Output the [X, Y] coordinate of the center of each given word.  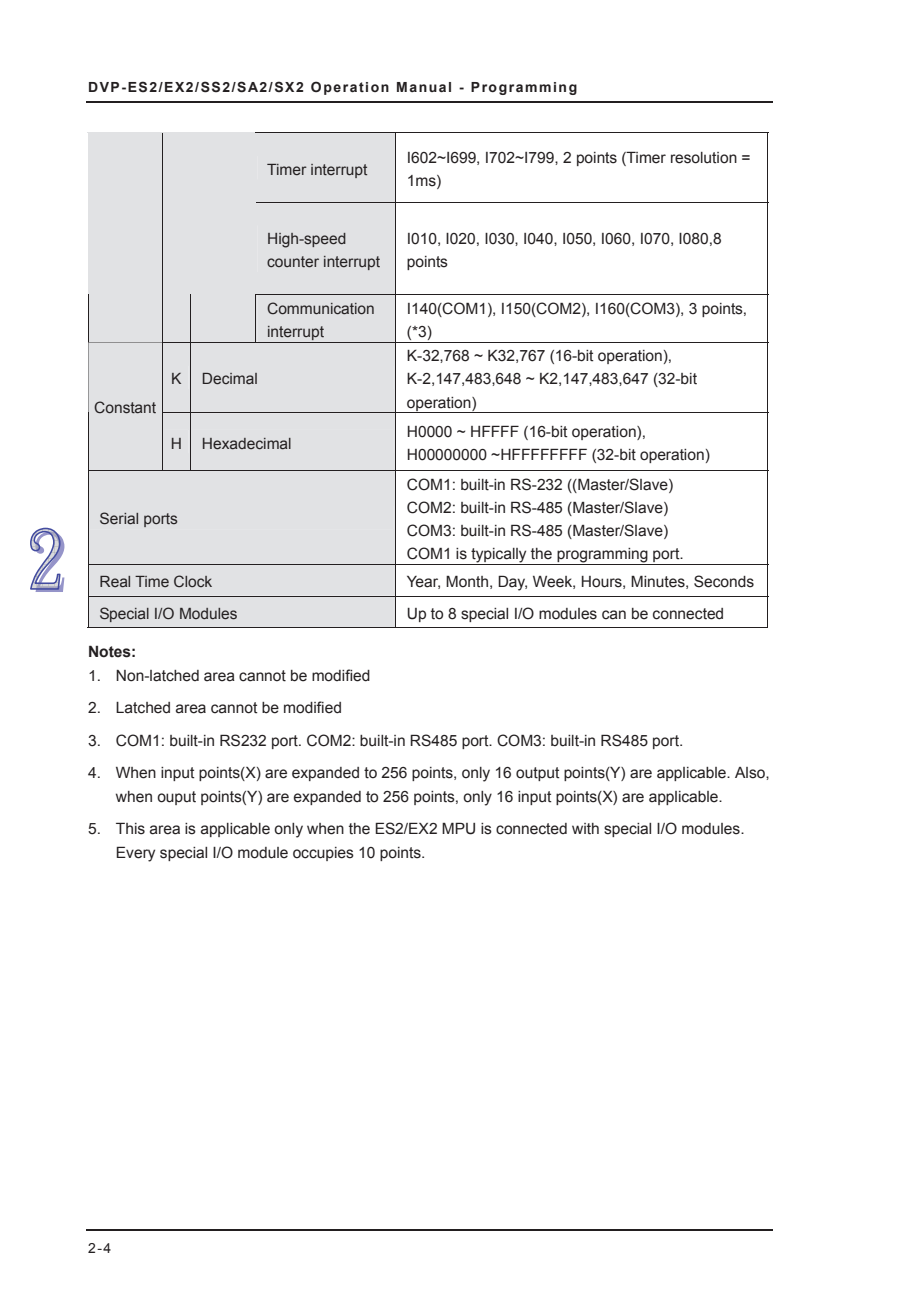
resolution [704, 158]
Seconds [724, 581]
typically [499, 556]
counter [293, 262]
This [130, 828]
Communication [320, 308]
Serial [119, 518]
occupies [323, 854]
